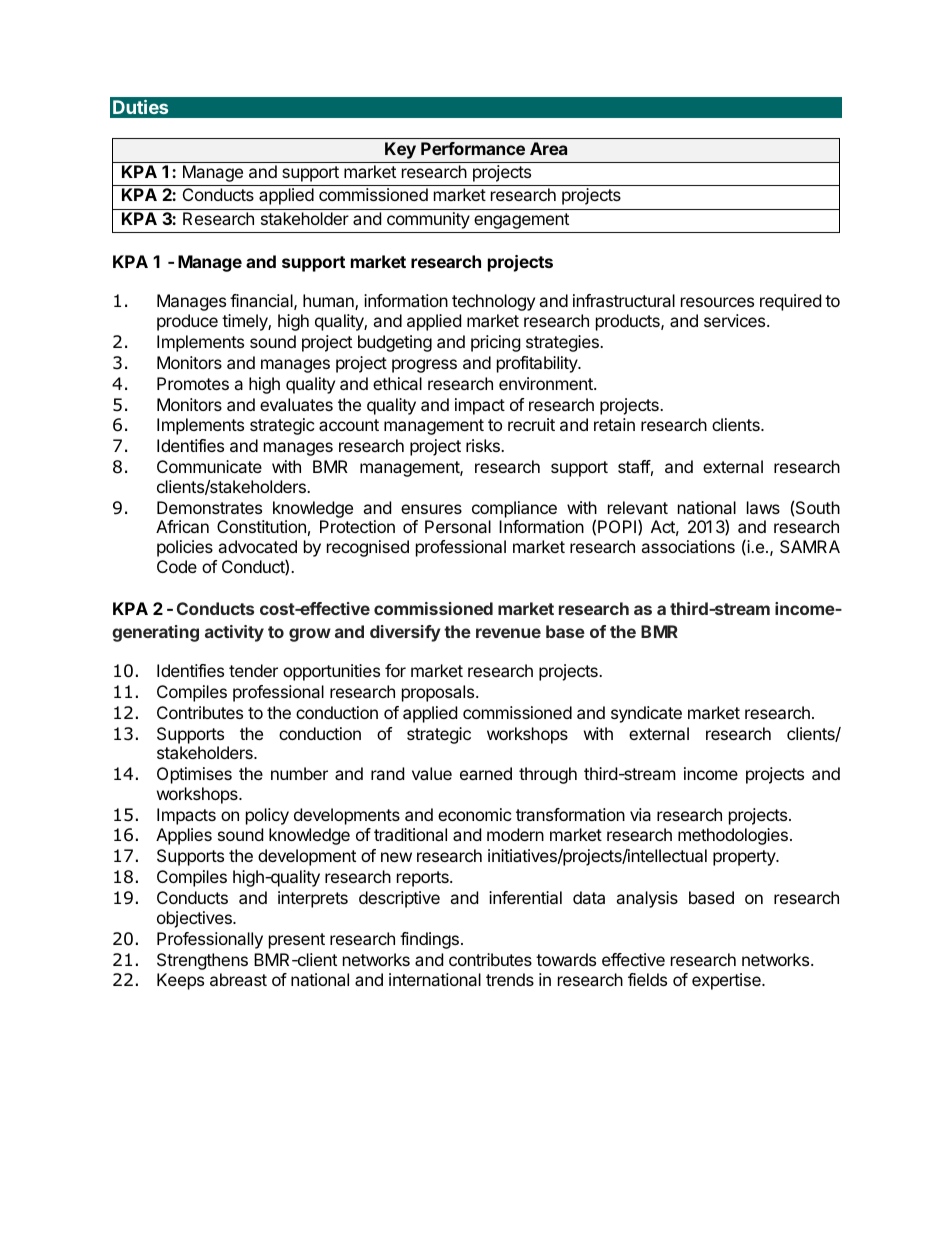 The width and height of the screenshot is (952, 1233). What do you see at coordinates (473, 148) in the screenshot?
I see `Performance` at bounding box center [473, 148].
